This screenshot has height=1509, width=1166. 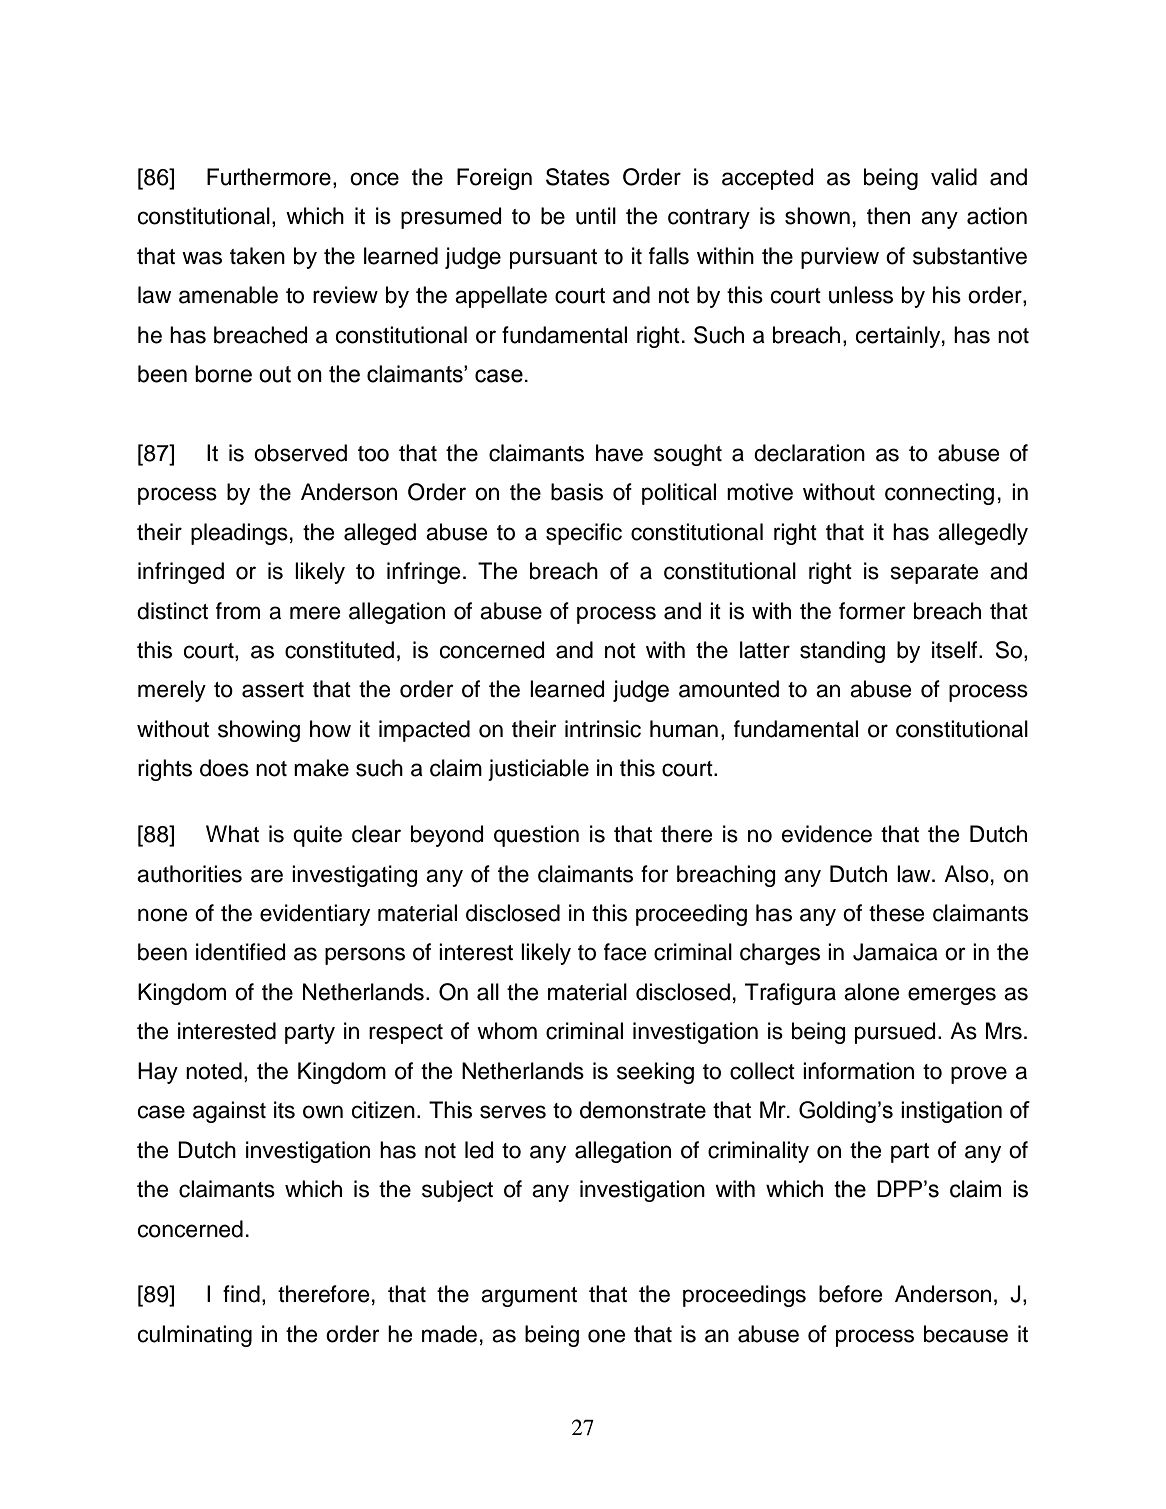 I want to click on find, so click(x=241, y=1294).
